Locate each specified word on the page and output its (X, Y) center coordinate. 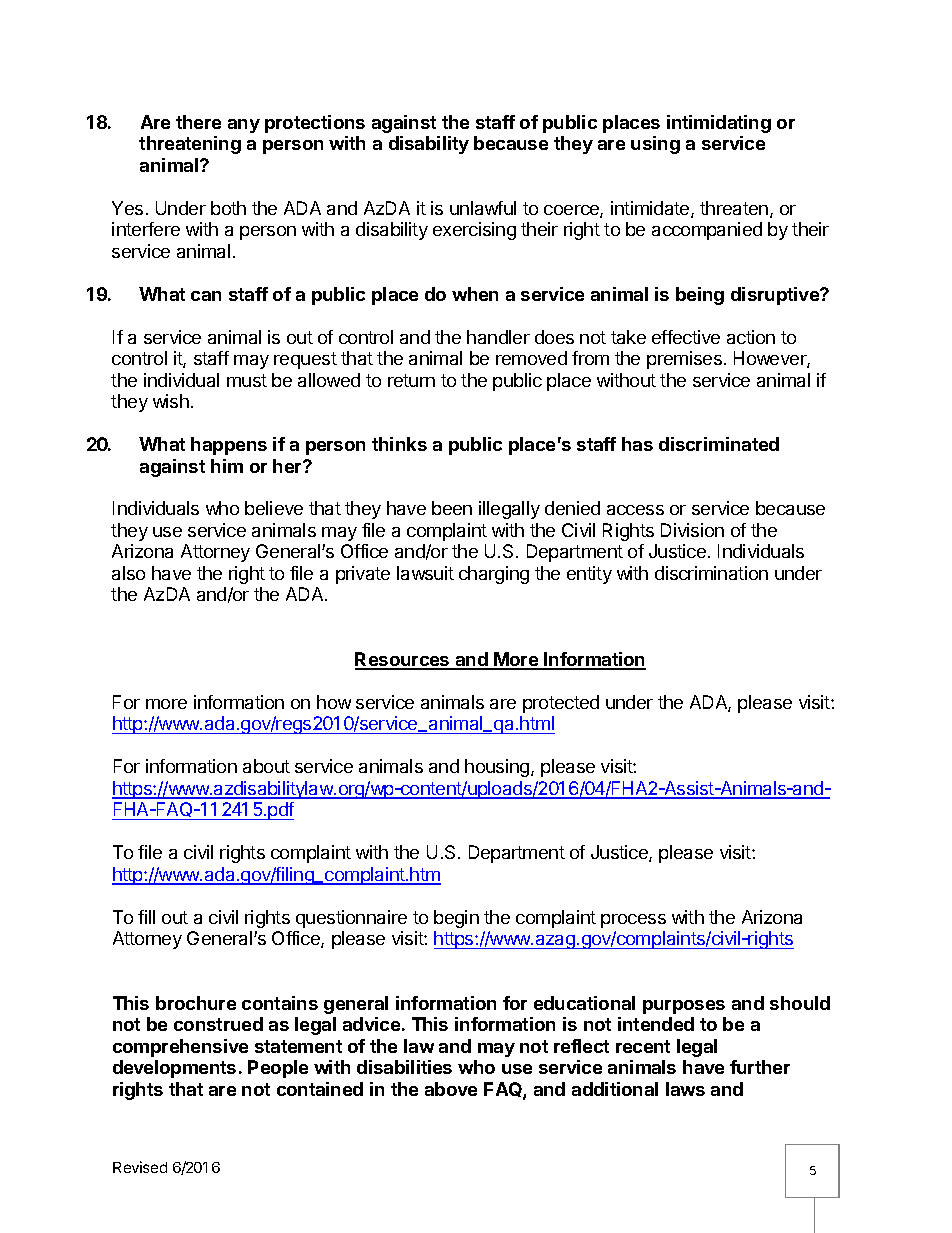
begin (456, 919)
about (266, 766)
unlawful (483, 208)
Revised (140, 1167)
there (198, 122)
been (452, 508)
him (227, 466)
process (633, 921)
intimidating (719, 124)
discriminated (719, 444)
